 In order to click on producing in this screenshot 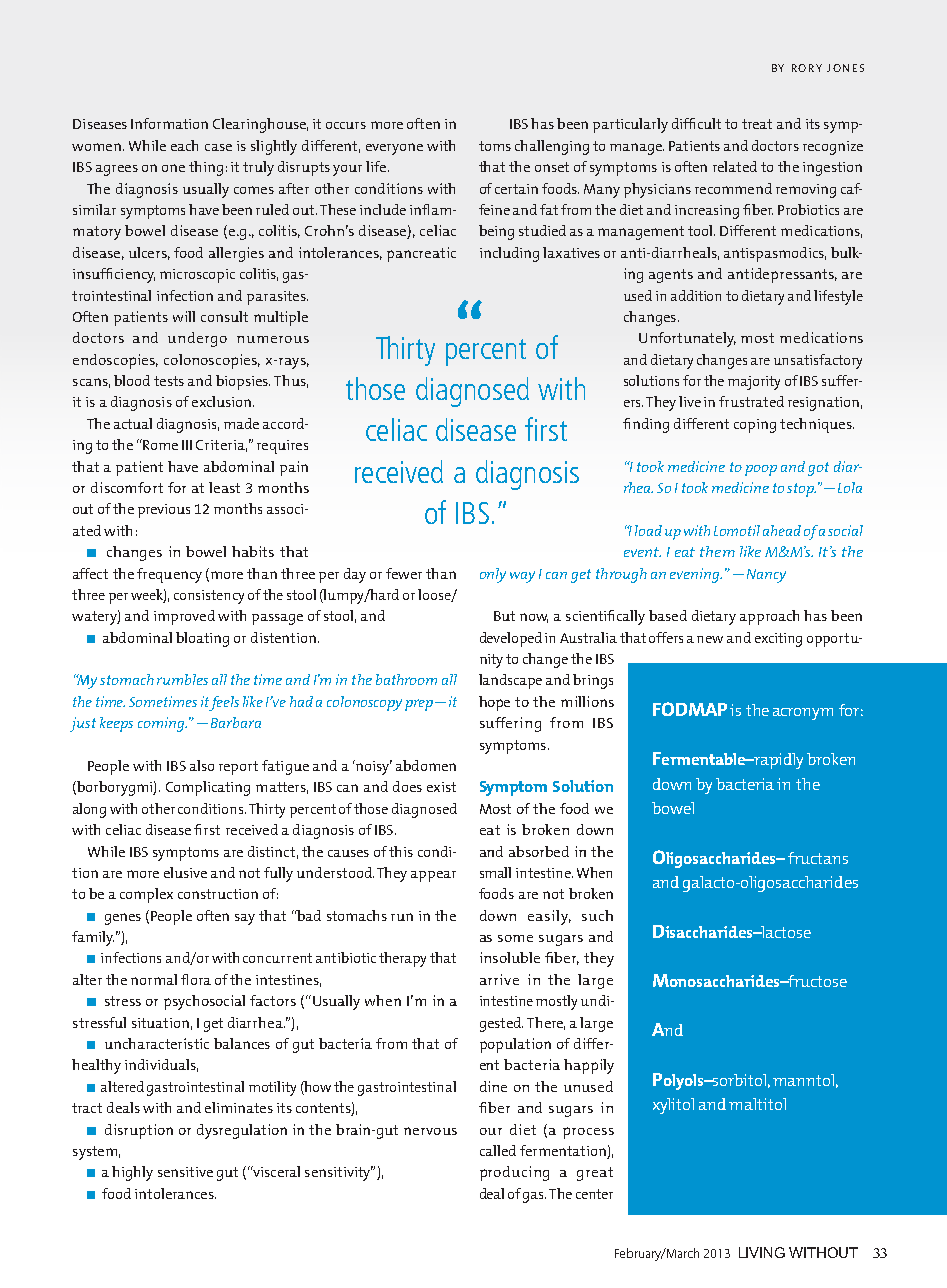, I will do `click(514, 1173)`.
